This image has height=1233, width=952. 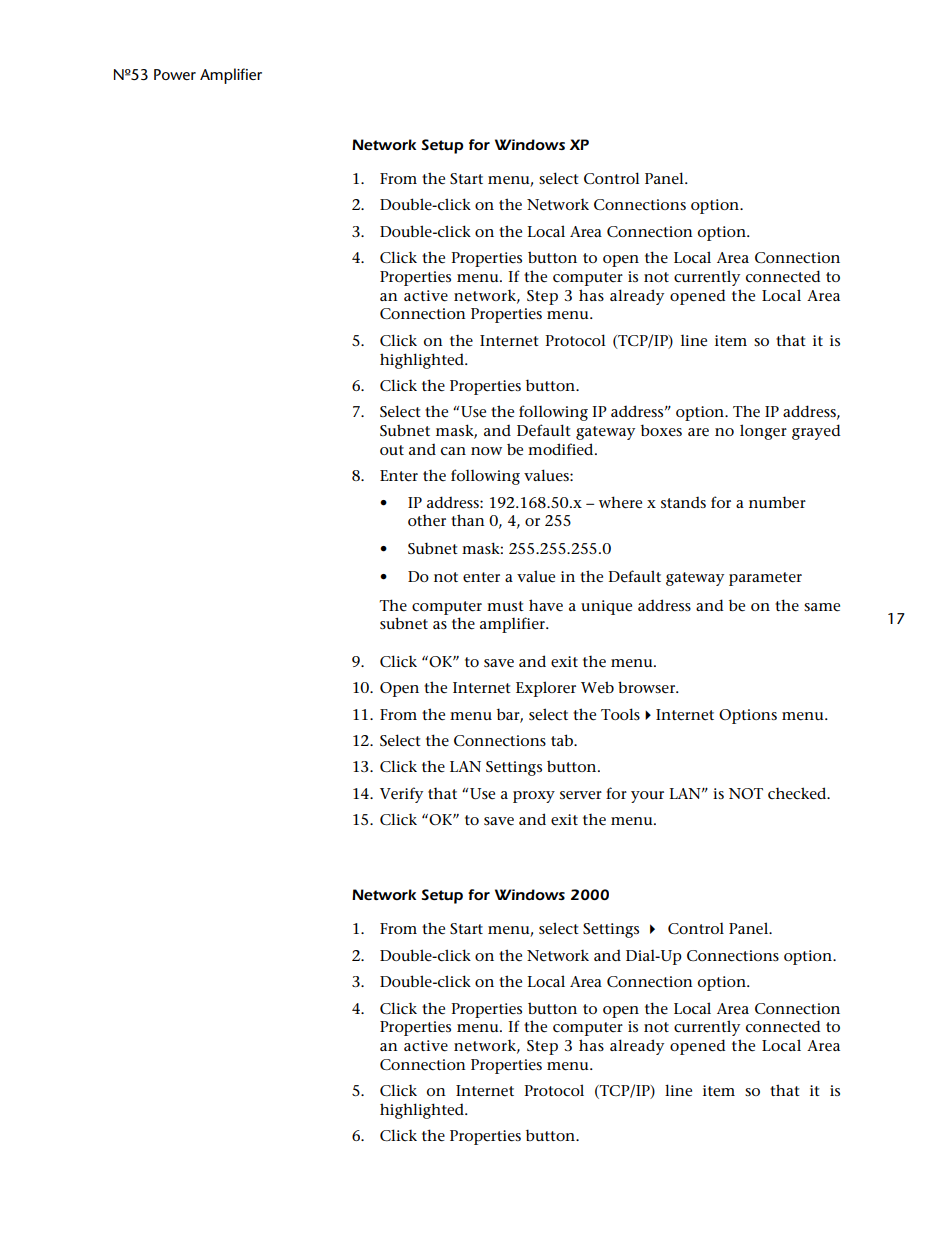 What do you see at coordinates (763, 432) in the image?
I see `longer` at bounding box center [763, 432].
